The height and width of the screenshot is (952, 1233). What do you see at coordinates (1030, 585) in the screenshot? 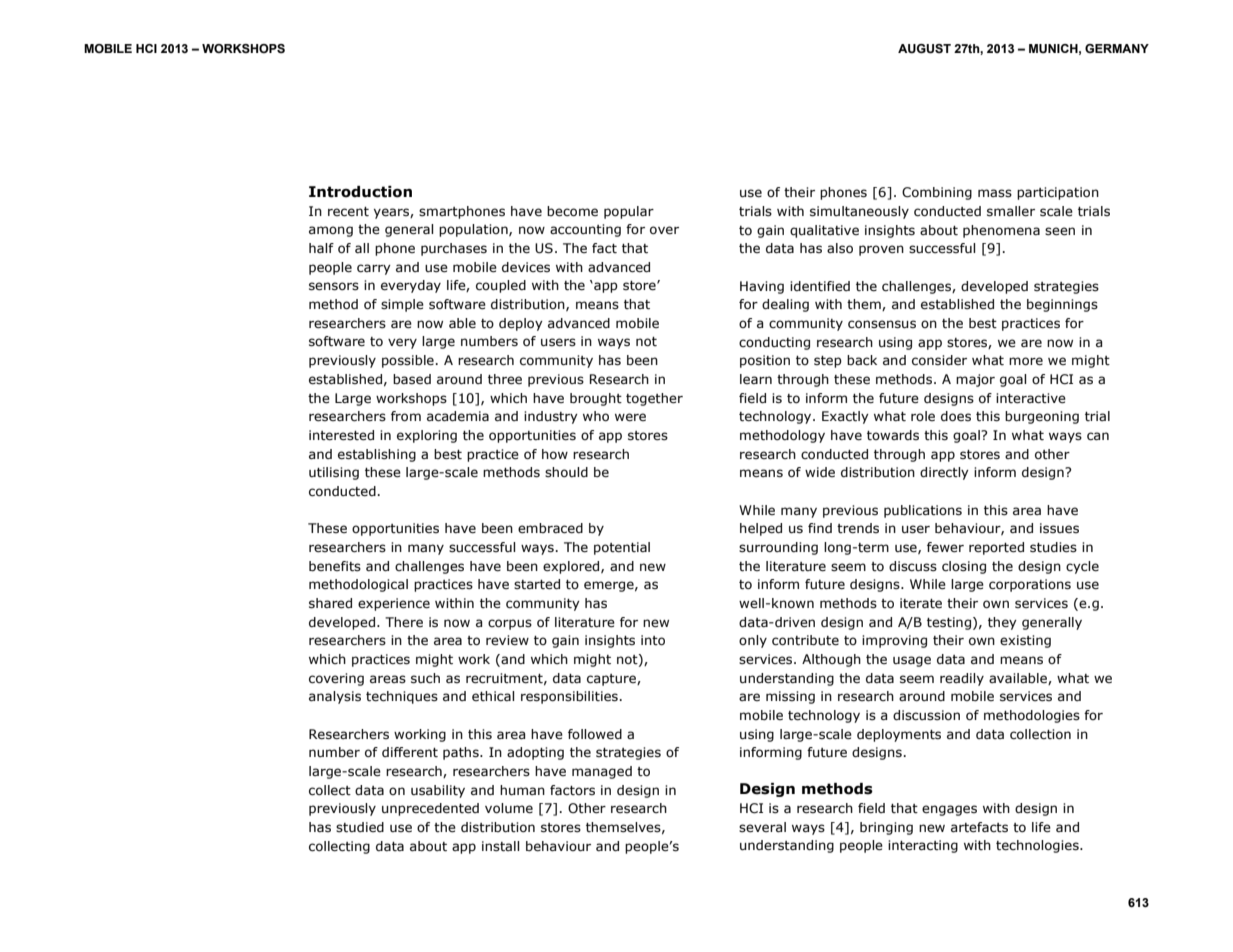
I see `corporations` at bounding box center [1030, 585].
